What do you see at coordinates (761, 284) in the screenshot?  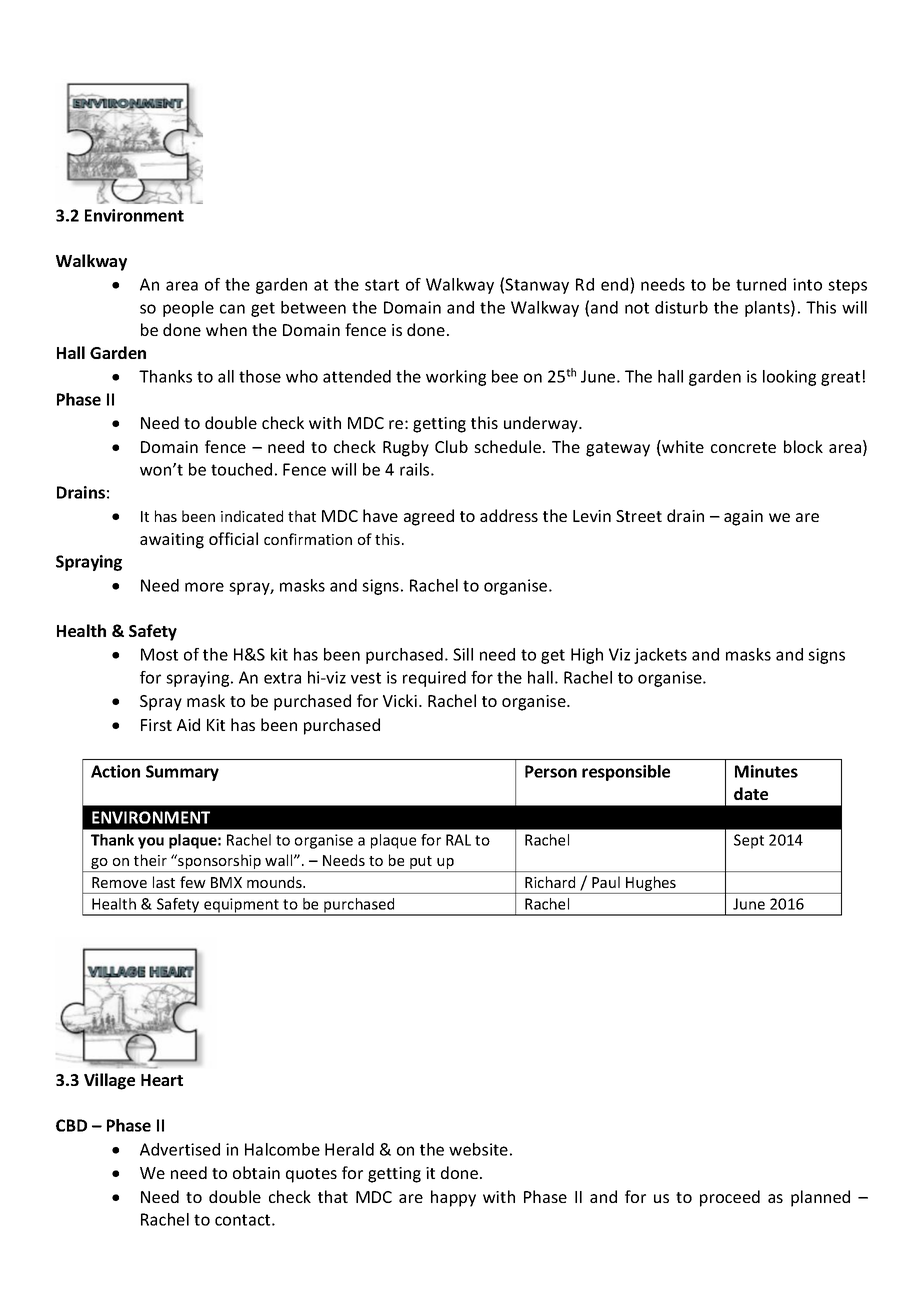 I see `turned` at bounding box center [761, 284].
